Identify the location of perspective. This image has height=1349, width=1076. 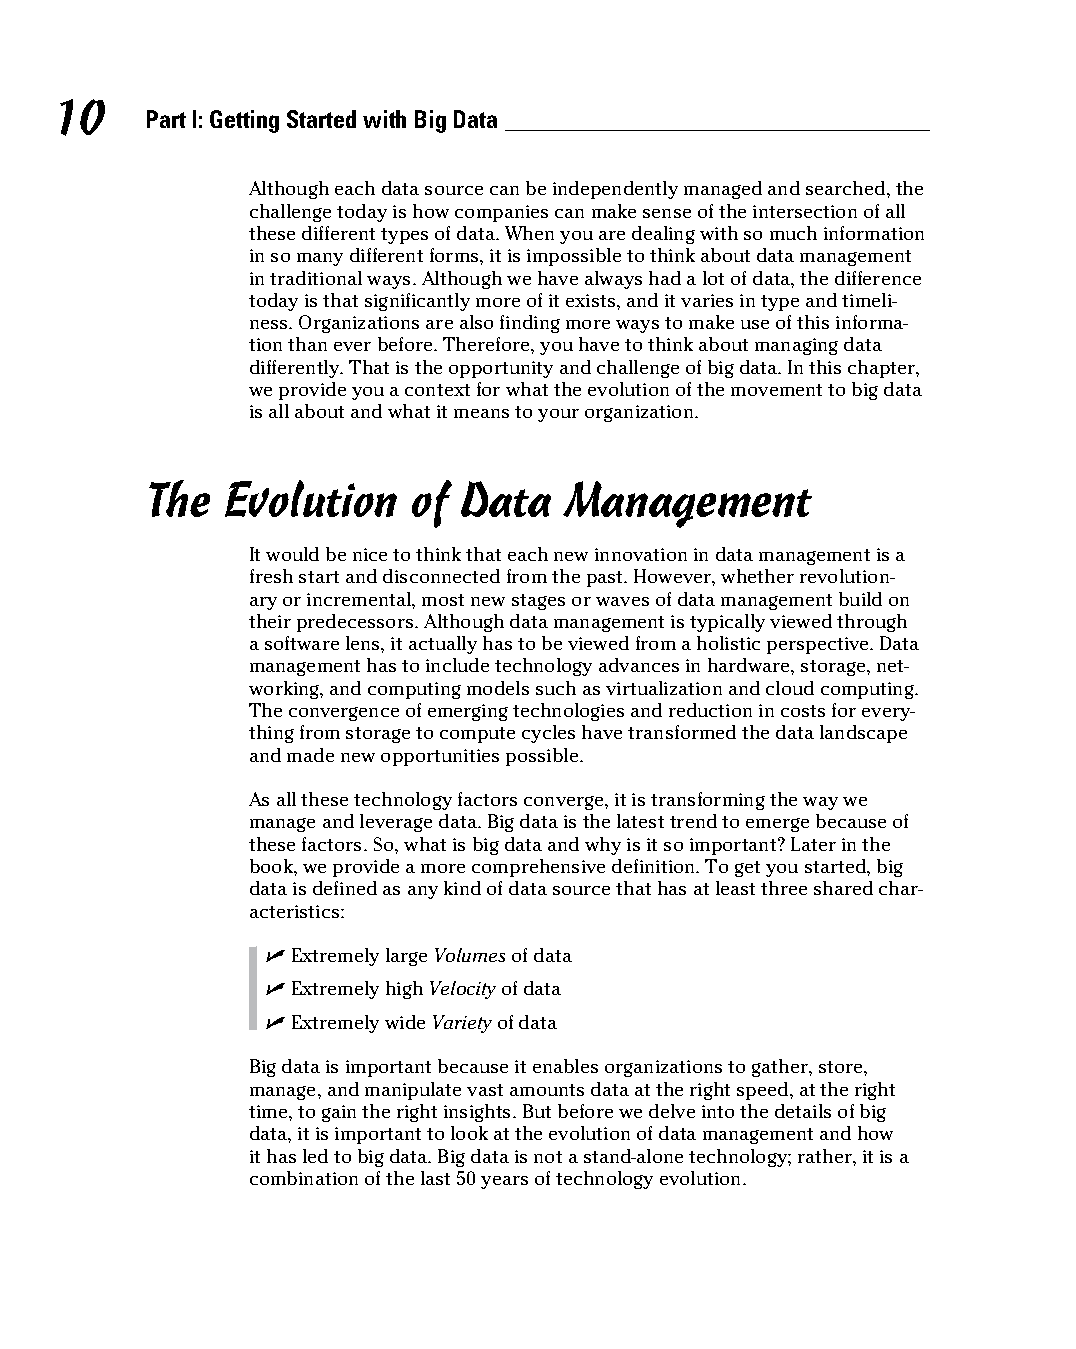
(819, 645).
